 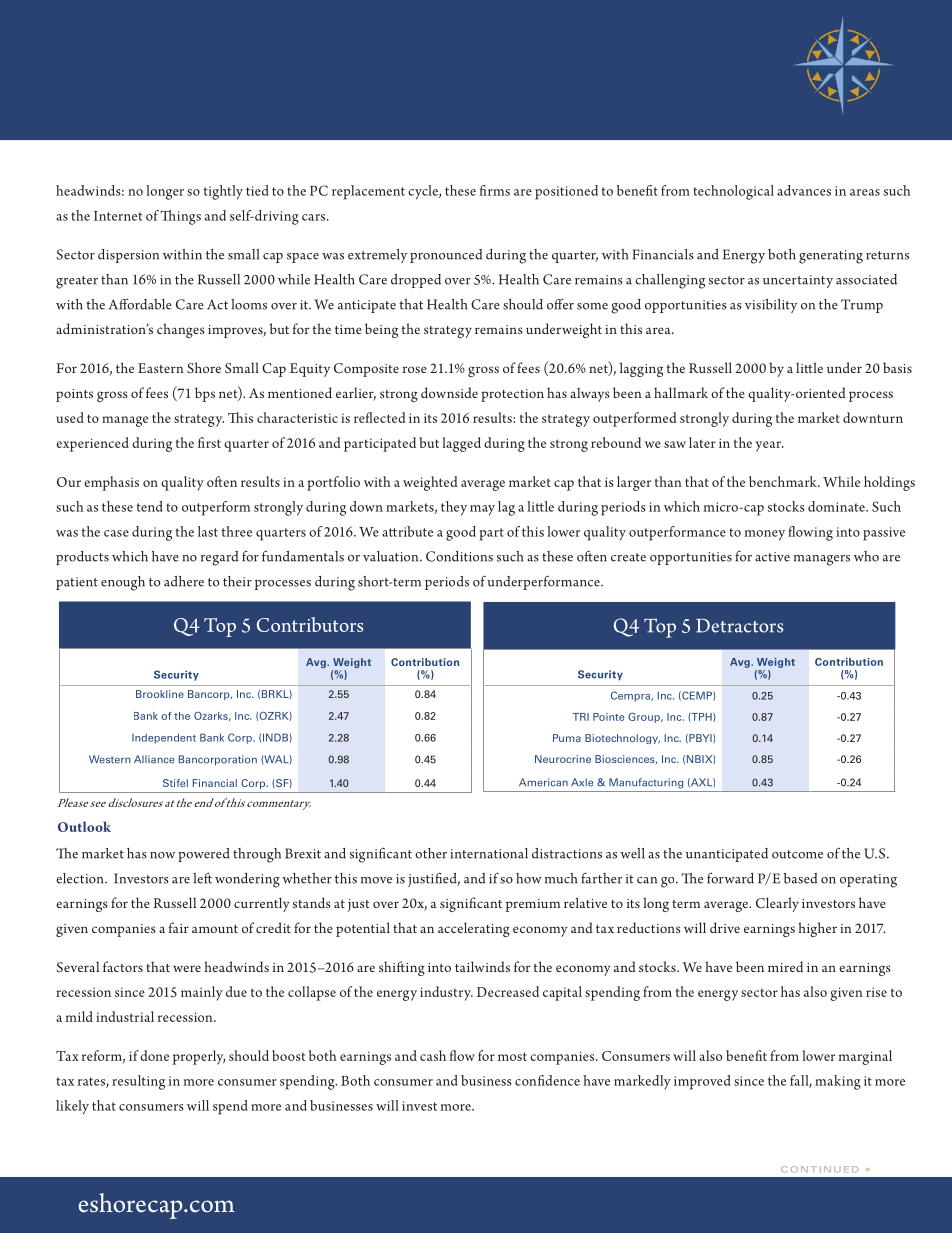 I want to click on lagged, so click(x=461, y=444).
